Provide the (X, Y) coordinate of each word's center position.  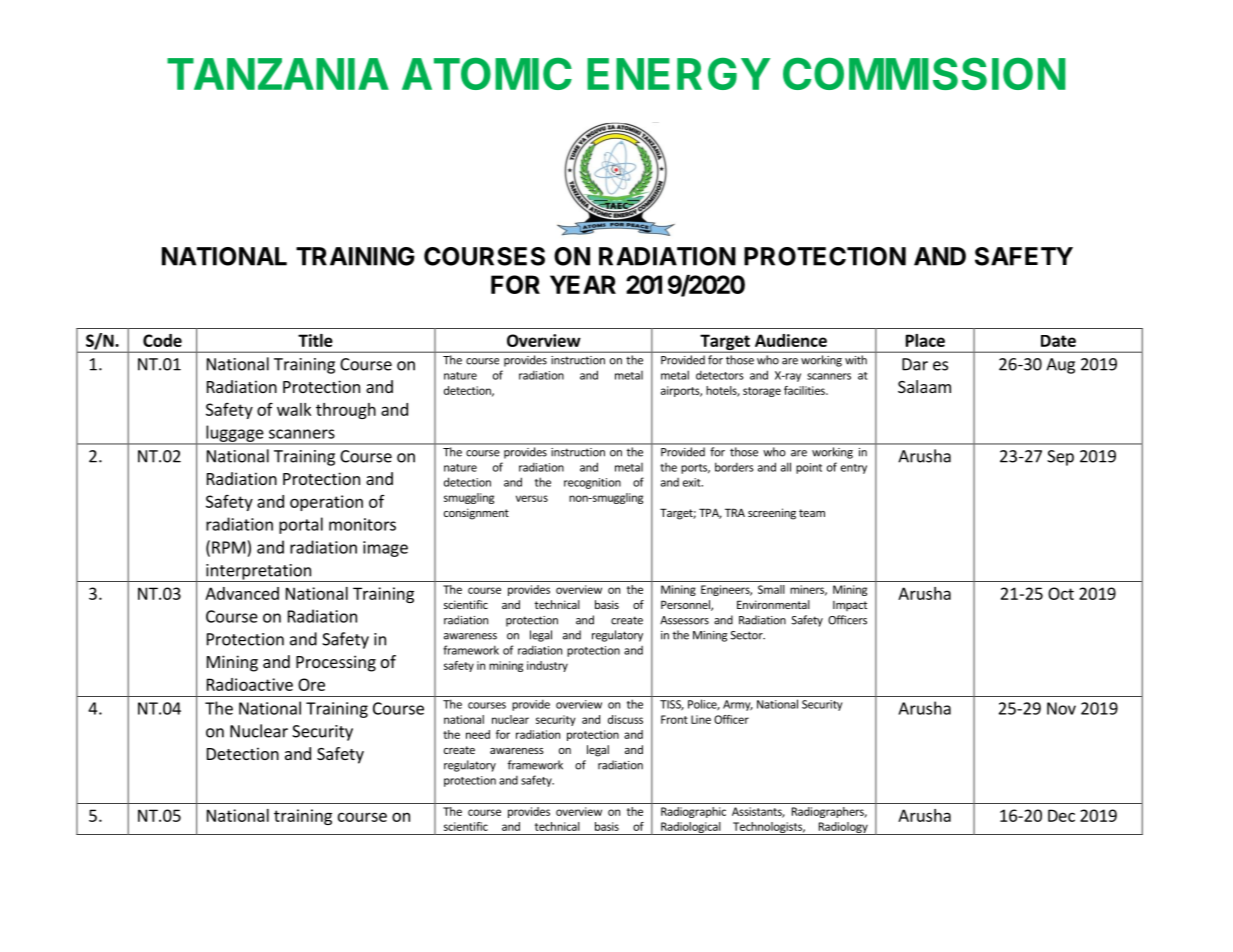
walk (294, 409)
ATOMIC (487, 73)
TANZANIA (278, 74)
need (478, 734)
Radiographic (693, 812)
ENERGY (678, 73)
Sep (1060, 458)
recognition (592, 483)
